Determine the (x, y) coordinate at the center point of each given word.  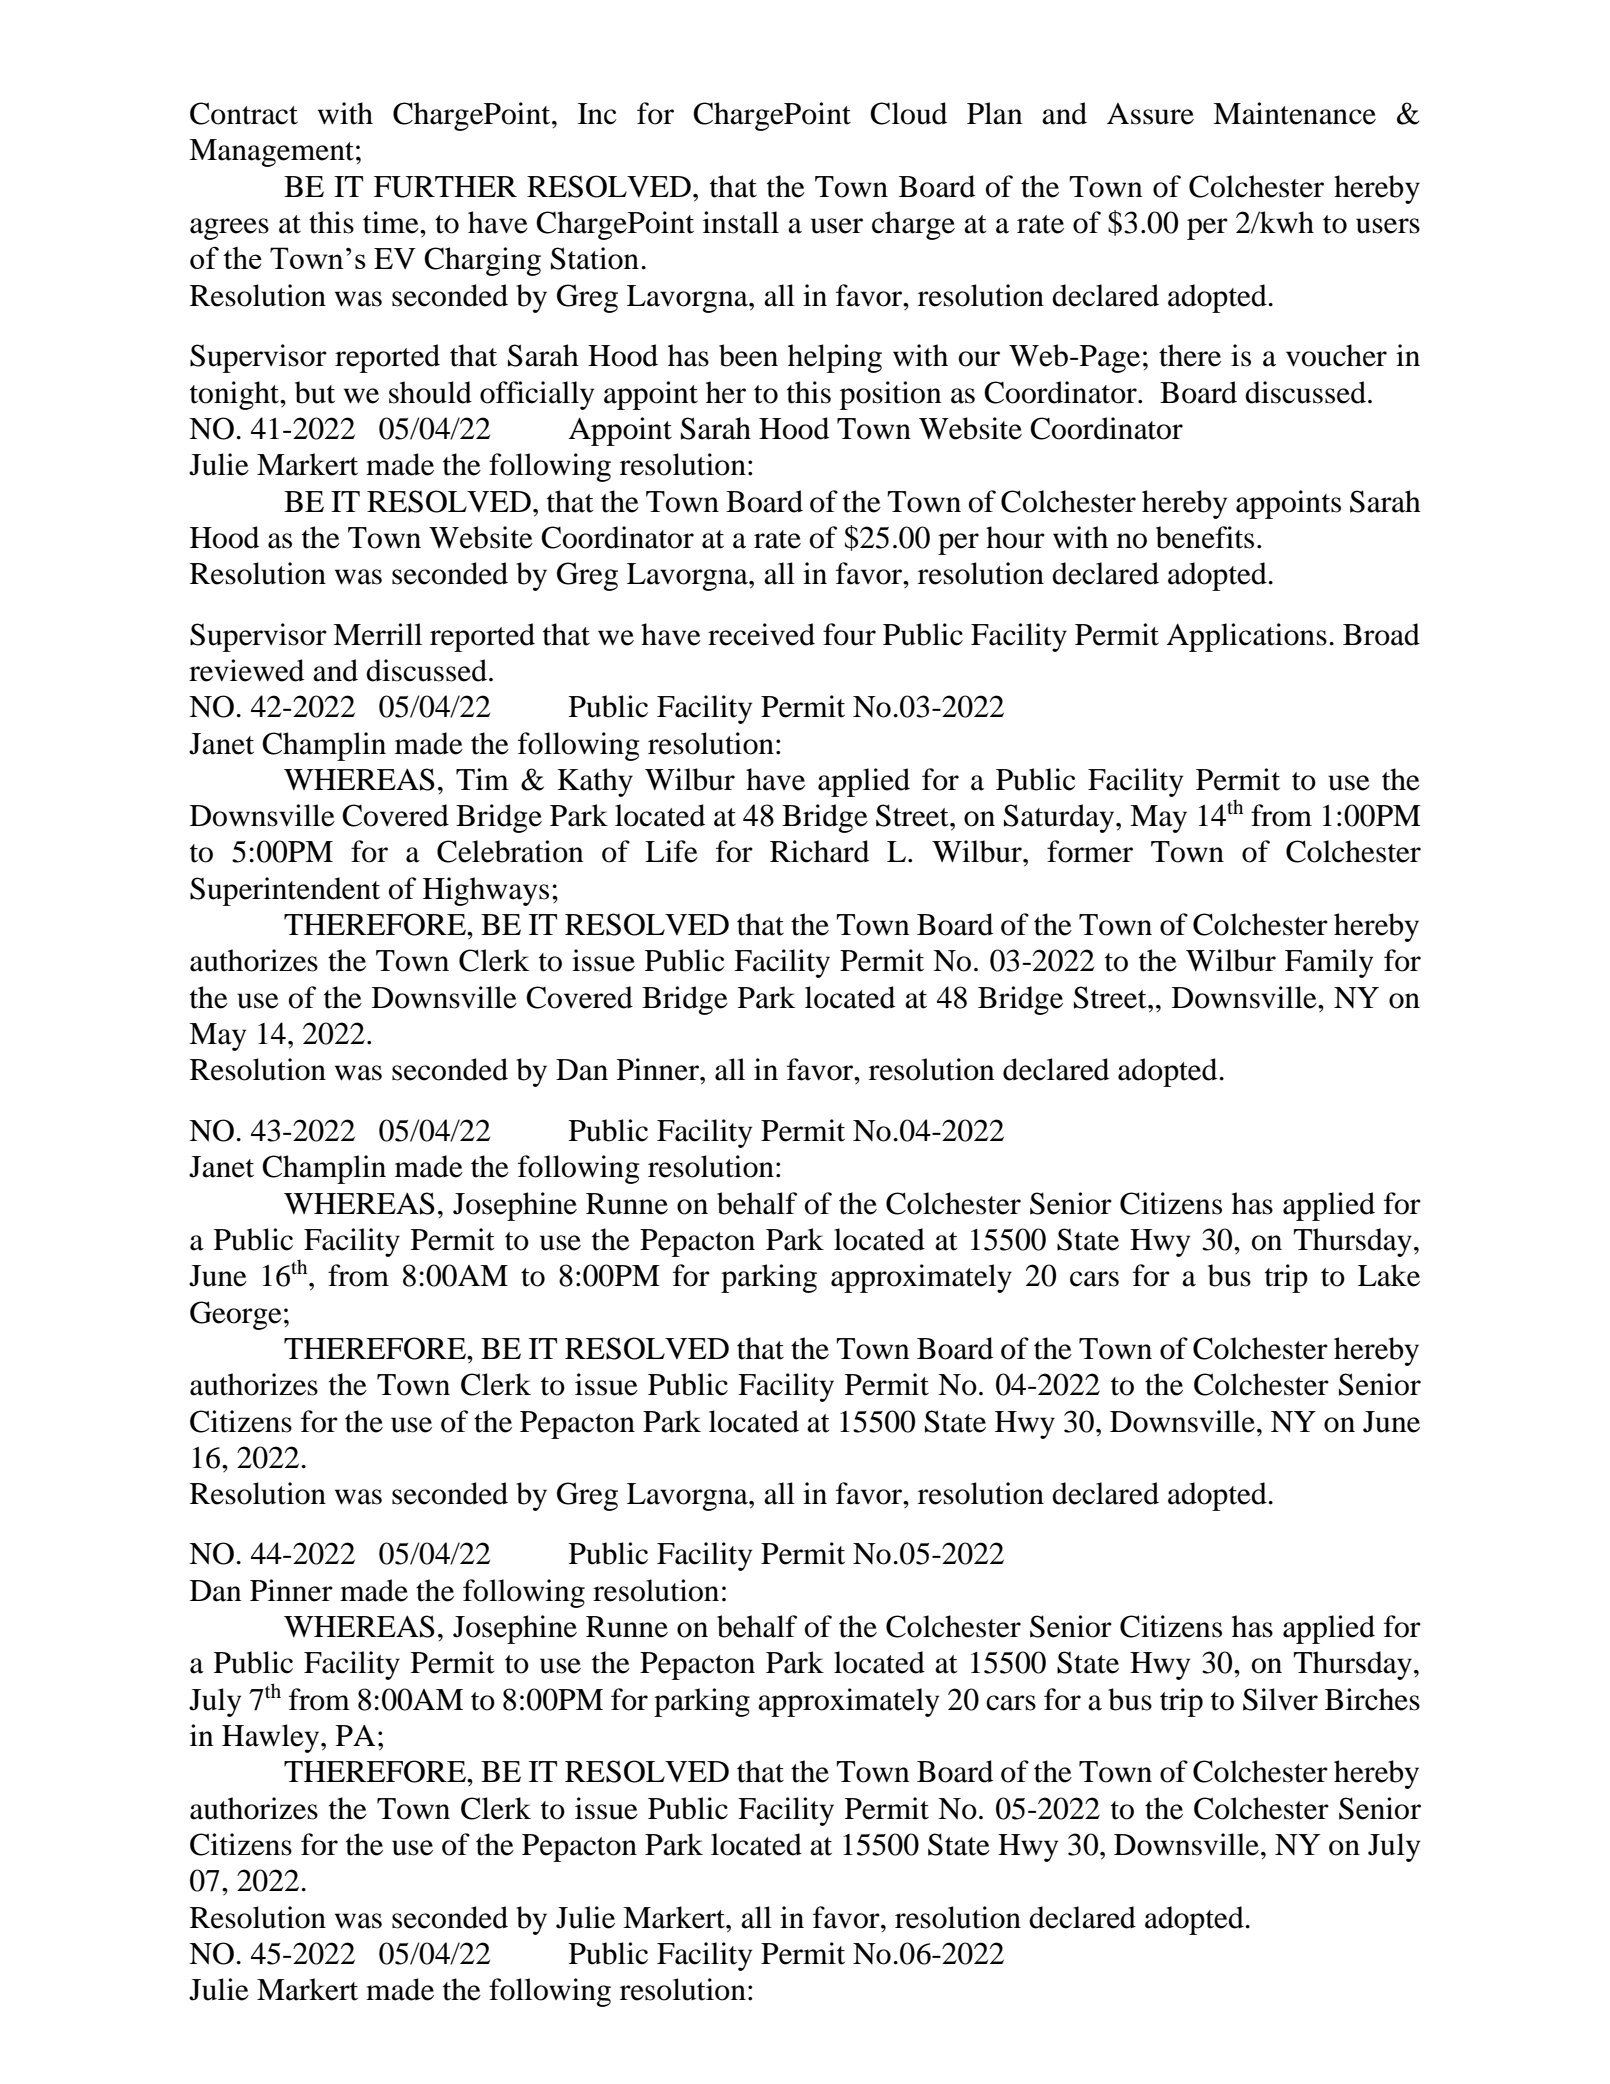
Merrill (377, 634)
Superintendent (285, 891)
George (236, 1315)
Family (1329, 963)
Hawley (272, 1738)
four (849, 634)
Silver (1280, 1699)
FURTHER (445, 187)
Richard (819, 851)
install (741, 222)
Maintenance (1294, 113)
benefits (1205, 537)
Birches (1372, 1699)
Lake (1389, 1275)
